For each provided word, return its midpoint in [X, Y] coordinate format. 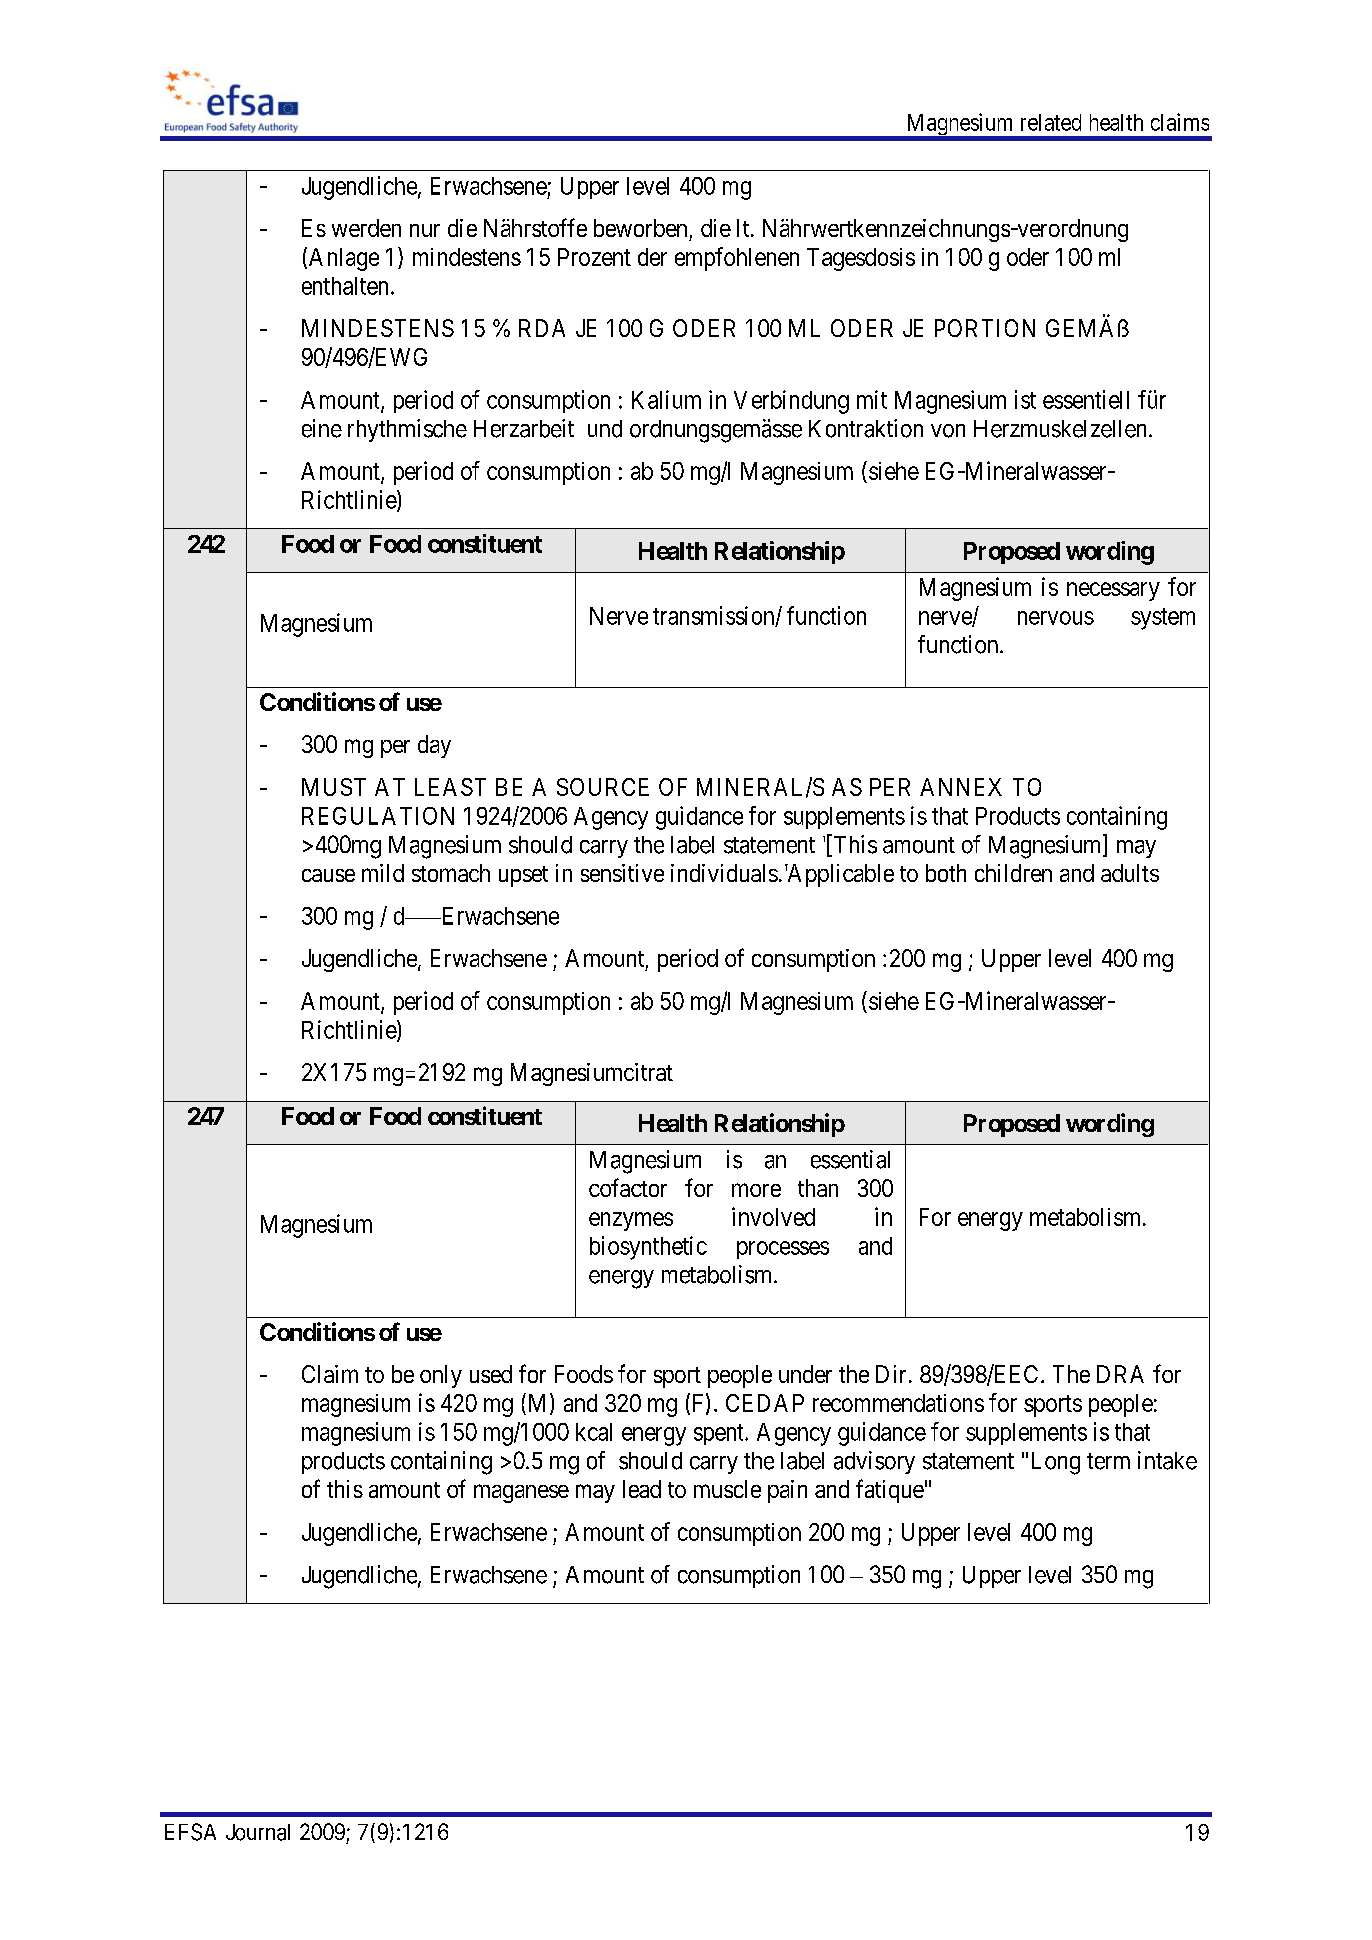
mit [872, 399]
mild [383, 873]
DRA [1120, 1374]
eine [322, 428]
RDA [542, 328]
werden [366, 228]
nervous [1056, 618]
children [1013, 873]
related [1051, 122]
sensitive [622, 873]
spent [720, 1434]
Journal [258, 1832]
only [441, 1376]
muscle [727, 1489]
